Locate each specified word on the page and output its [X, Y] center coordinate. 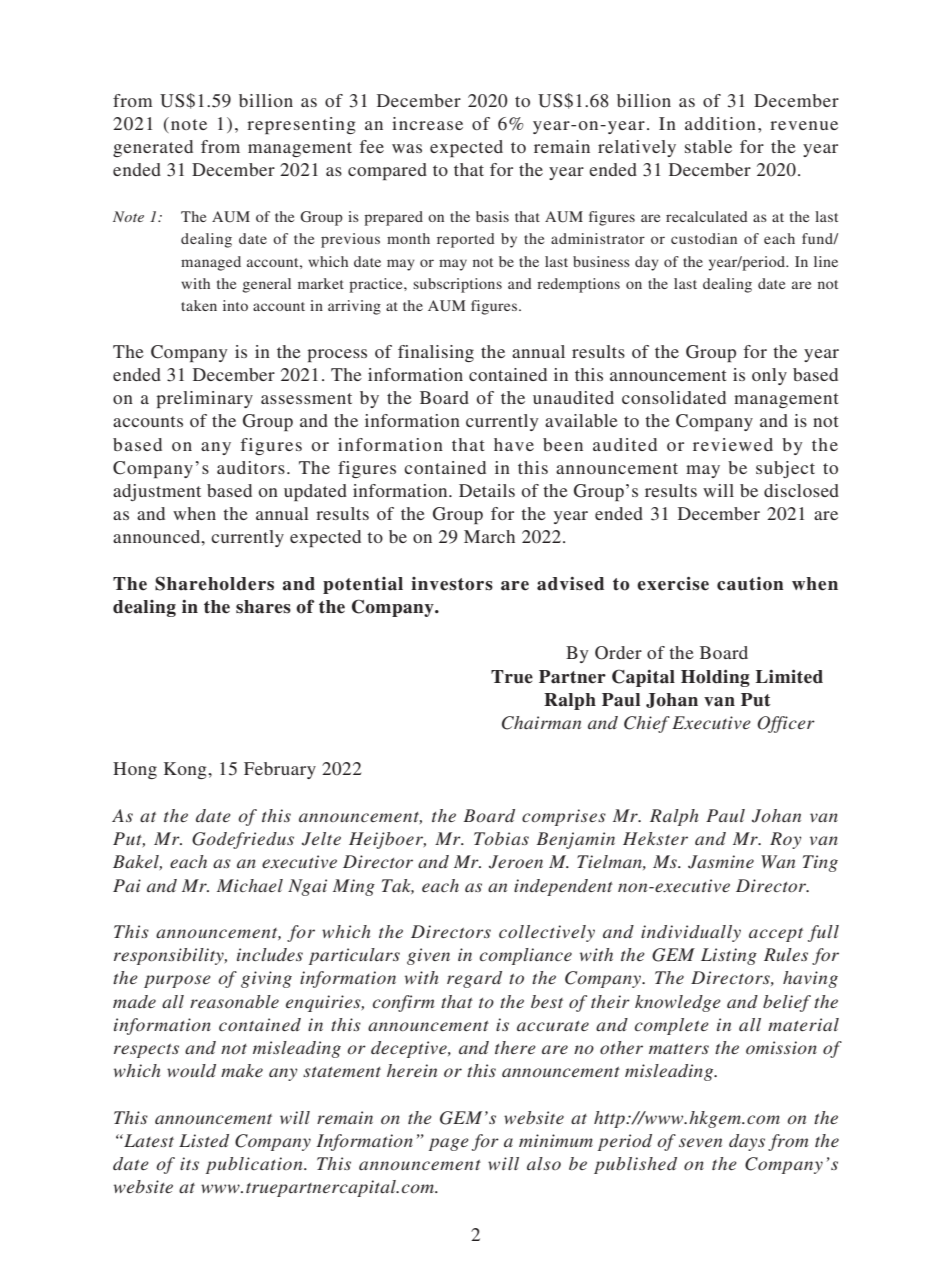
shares [263, 607]
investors [452, 584]
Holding [715, 678]
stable [708, 146]
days [747, 1142]
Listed [204, 1140]
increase [427, 123]
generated [153, 148]
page [449, 1144]
